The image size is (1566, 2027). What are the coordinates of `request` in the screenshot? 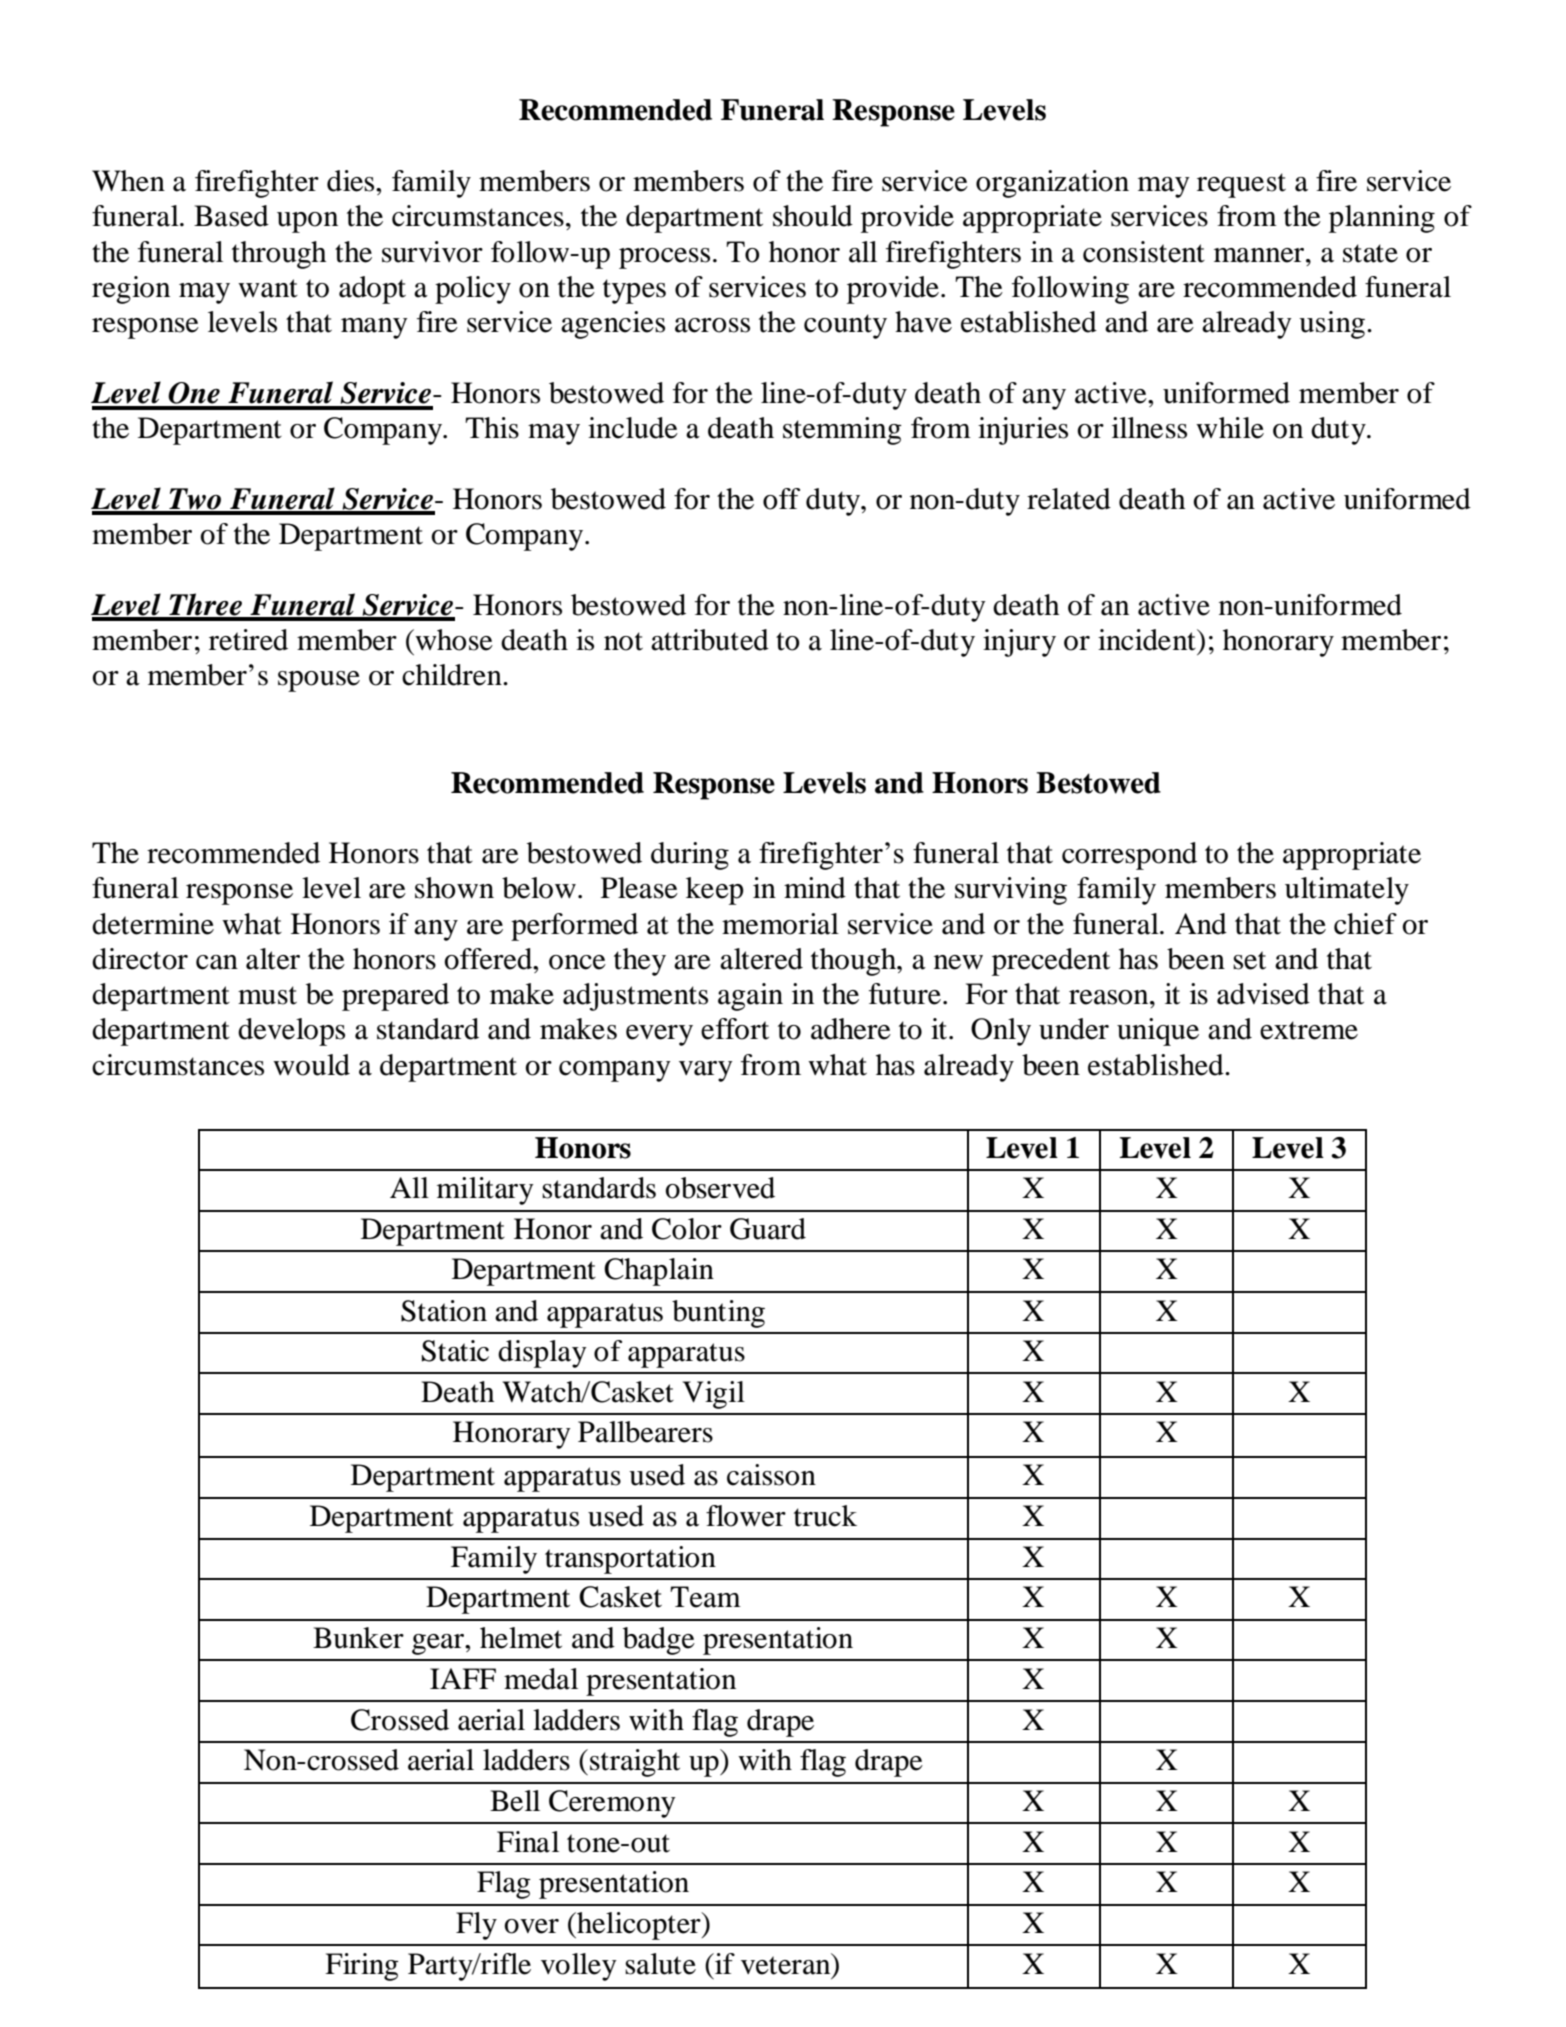 It's located at (1241, 185).
